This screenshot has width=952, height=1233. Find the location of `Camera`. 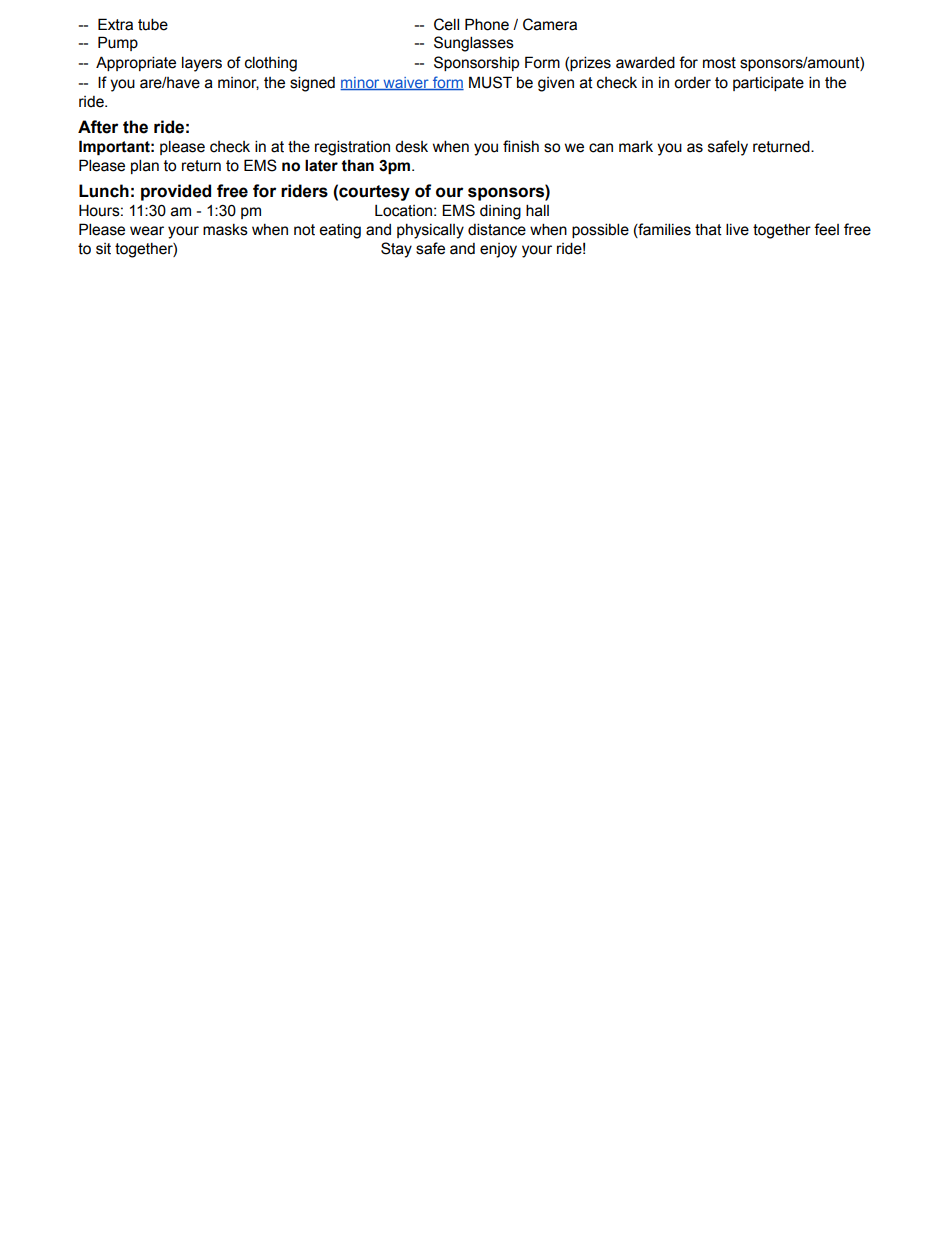

Camera is located at coordinates (550, 24).
